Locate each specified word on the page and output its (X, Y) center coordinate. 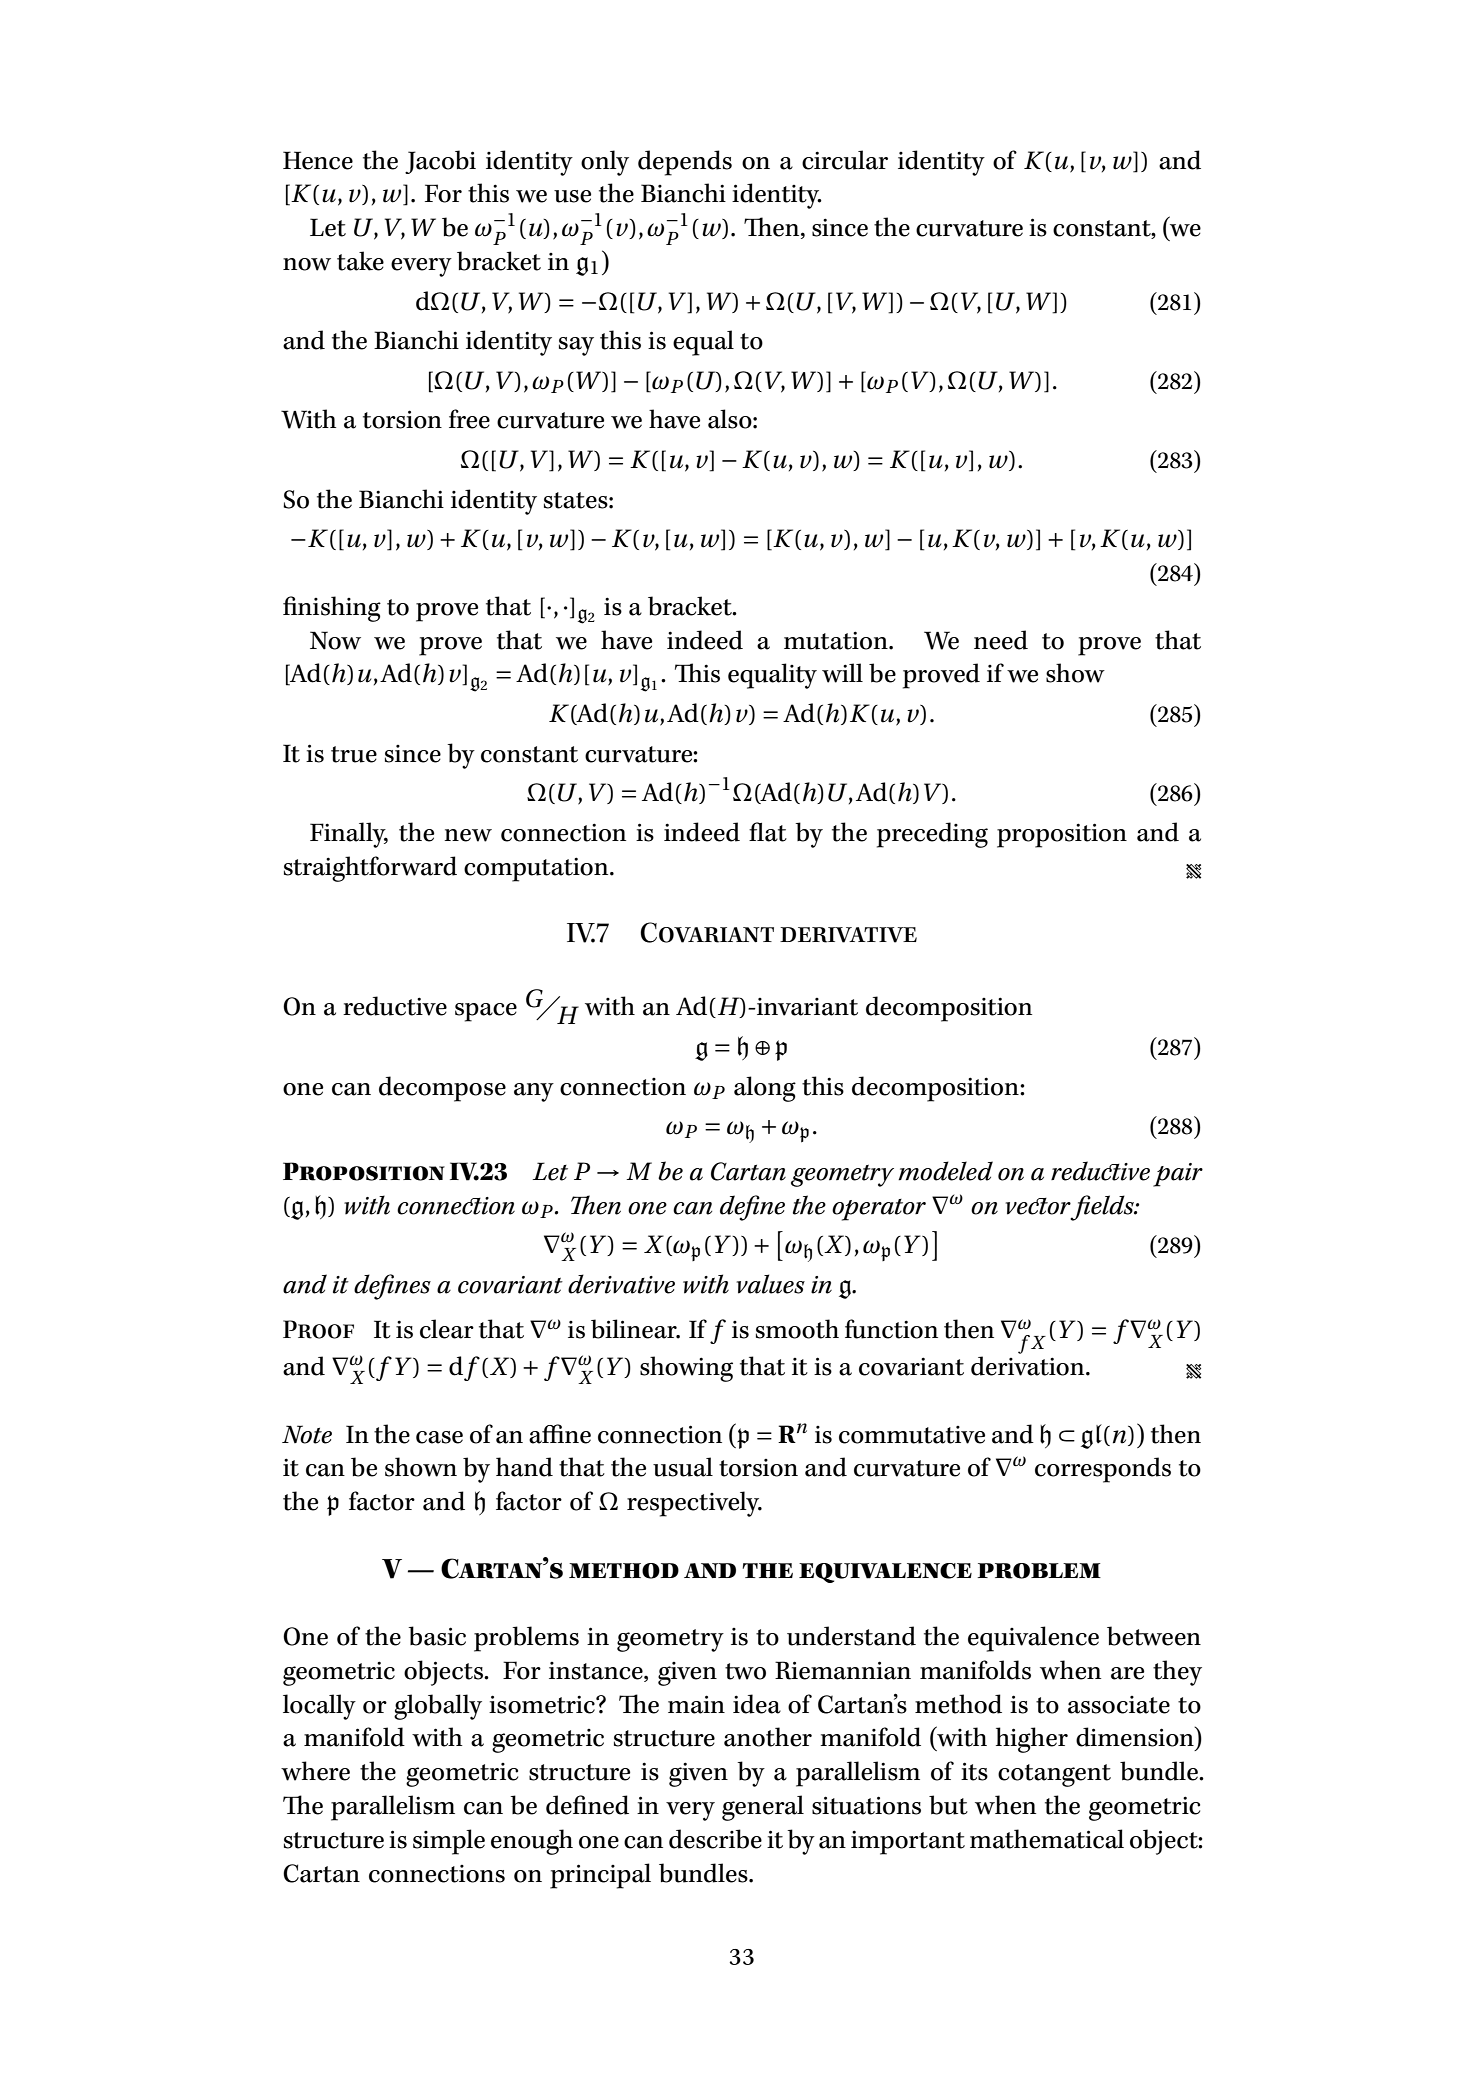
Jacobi (440, 162)
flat (768, 832)
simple (449, 1842)
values (770, 1284)
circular (845, 160)
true (354, 754)
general (763, 1808)
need (1001, 640)
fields (1103, 1208)
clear (447, 1329)
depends (685, 163)
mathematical (1047, 1839)
